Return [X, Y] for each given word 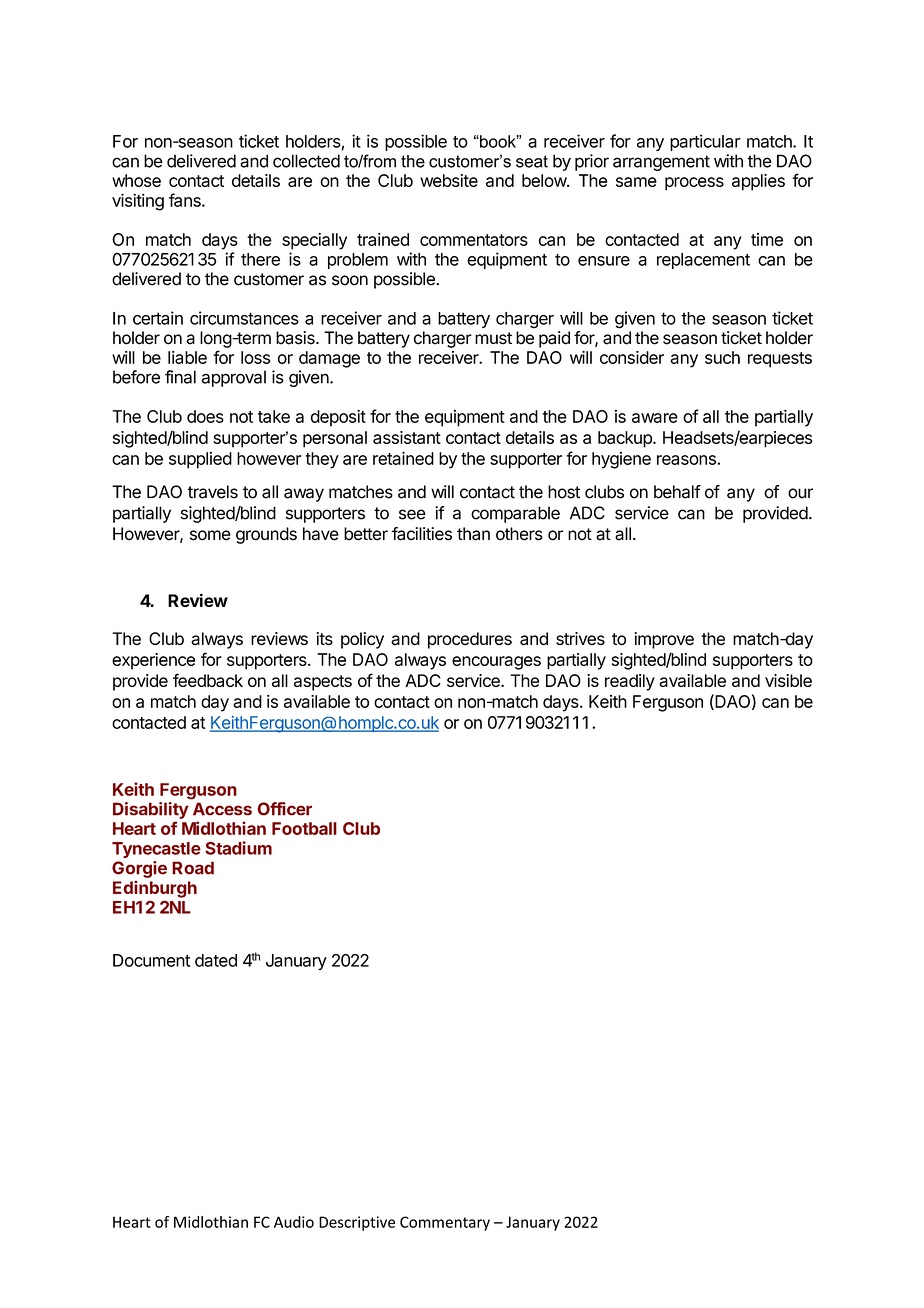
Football [304, 828]
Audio [294, 1222]
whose [136, 180]
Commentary [445, 1223]
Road [193, 868]
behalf [677, 492]
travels [213, 492]
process [694, 184]
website [449, 180]
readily [630, 682]
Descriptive [357, 1223]
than [473, 534]
